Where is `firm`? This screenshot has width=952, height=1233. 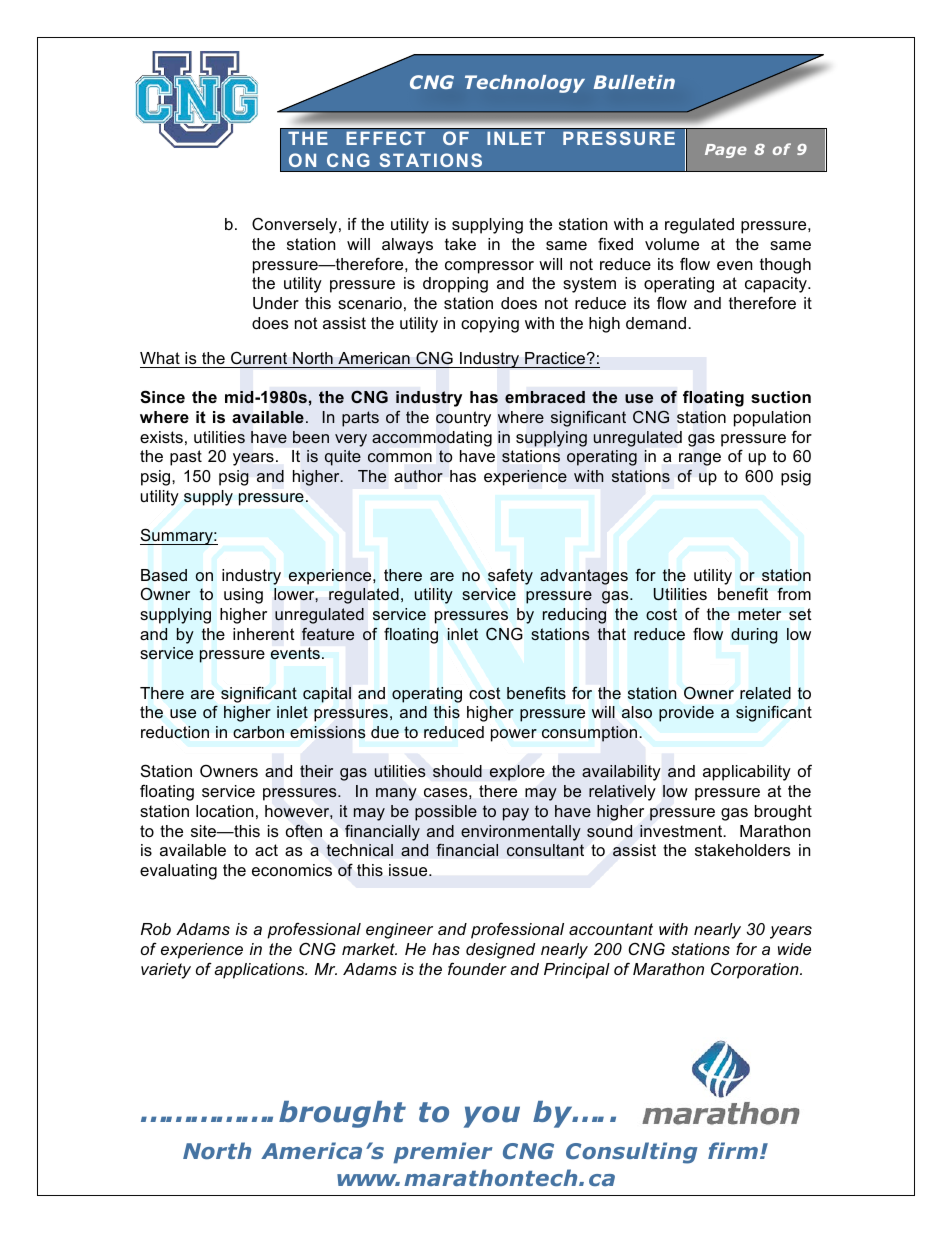 firm is located at coordinates (733, 1150).
